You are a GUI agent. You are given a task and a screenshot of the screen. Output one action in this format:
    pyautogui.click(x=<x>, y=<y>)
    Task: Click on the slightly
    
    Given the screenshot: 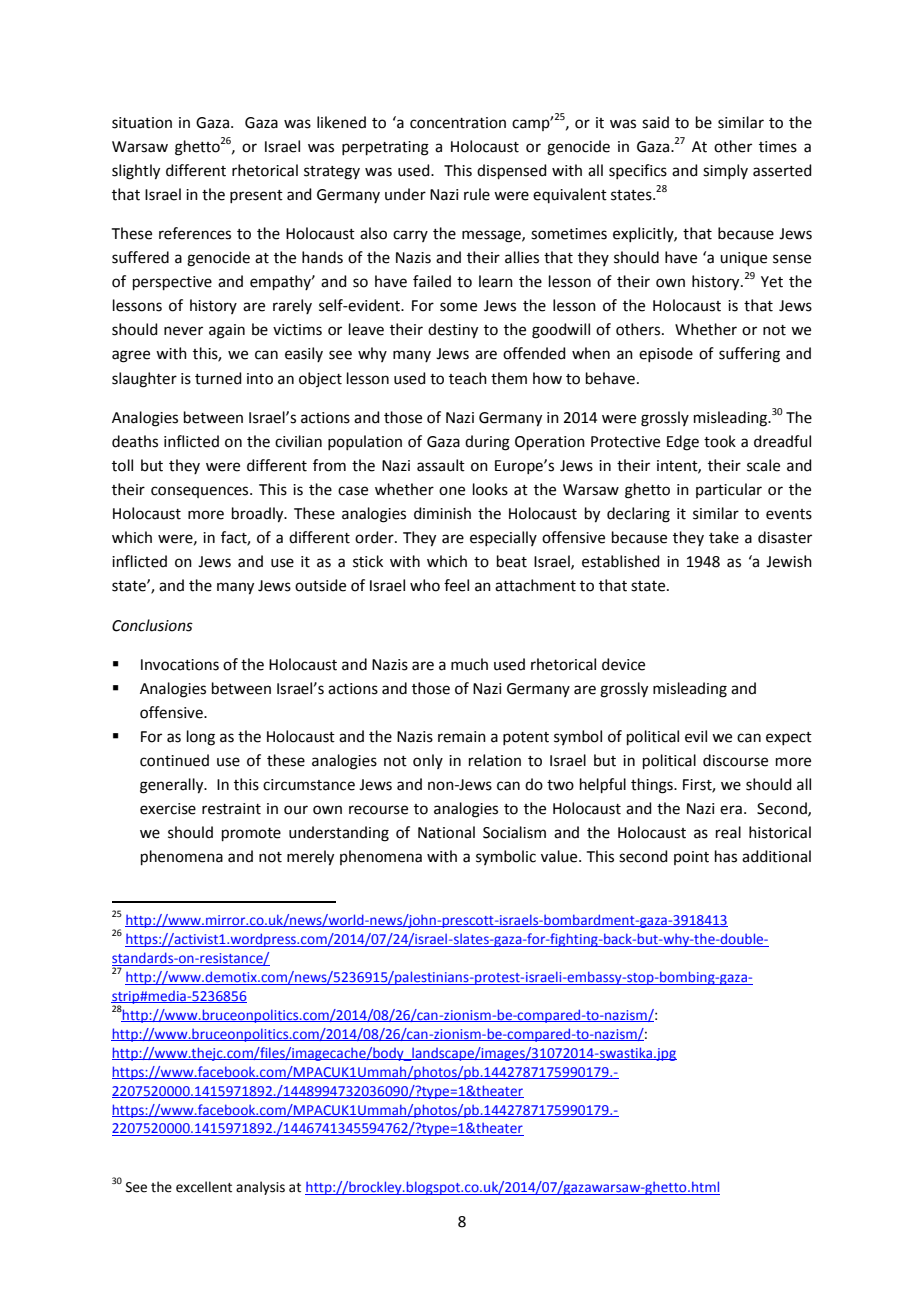 What is the action you would take?
    pyautogui.click(x=136, y=172)
